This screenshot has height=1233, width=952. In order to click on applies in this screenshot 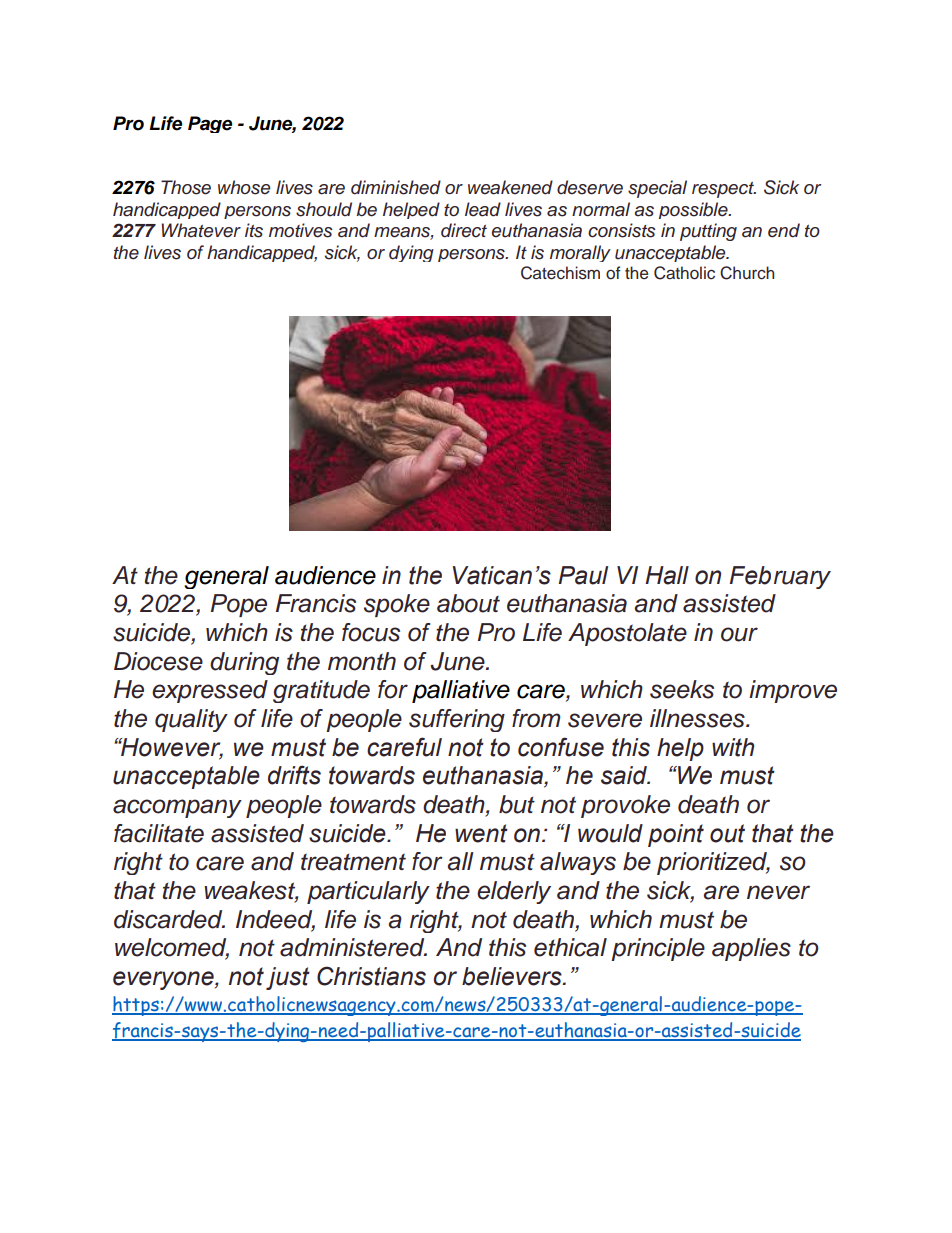, I will do `click(751, 949)`.
